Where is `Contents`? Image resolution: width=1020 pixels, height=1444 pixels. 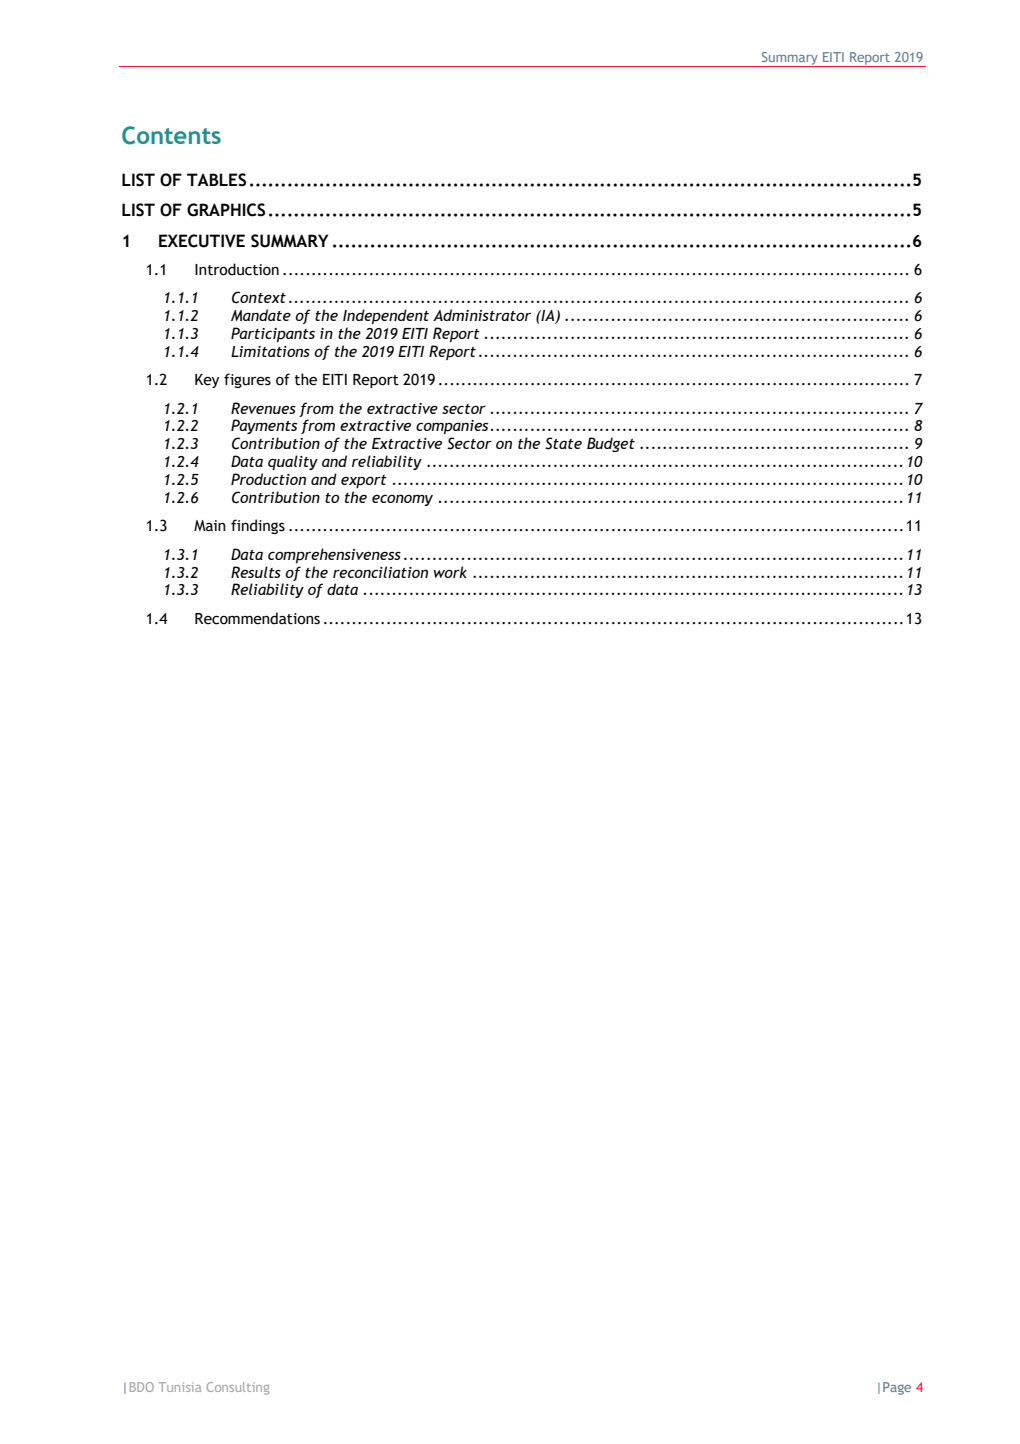 Contents is located at coordinates (171, 135).
